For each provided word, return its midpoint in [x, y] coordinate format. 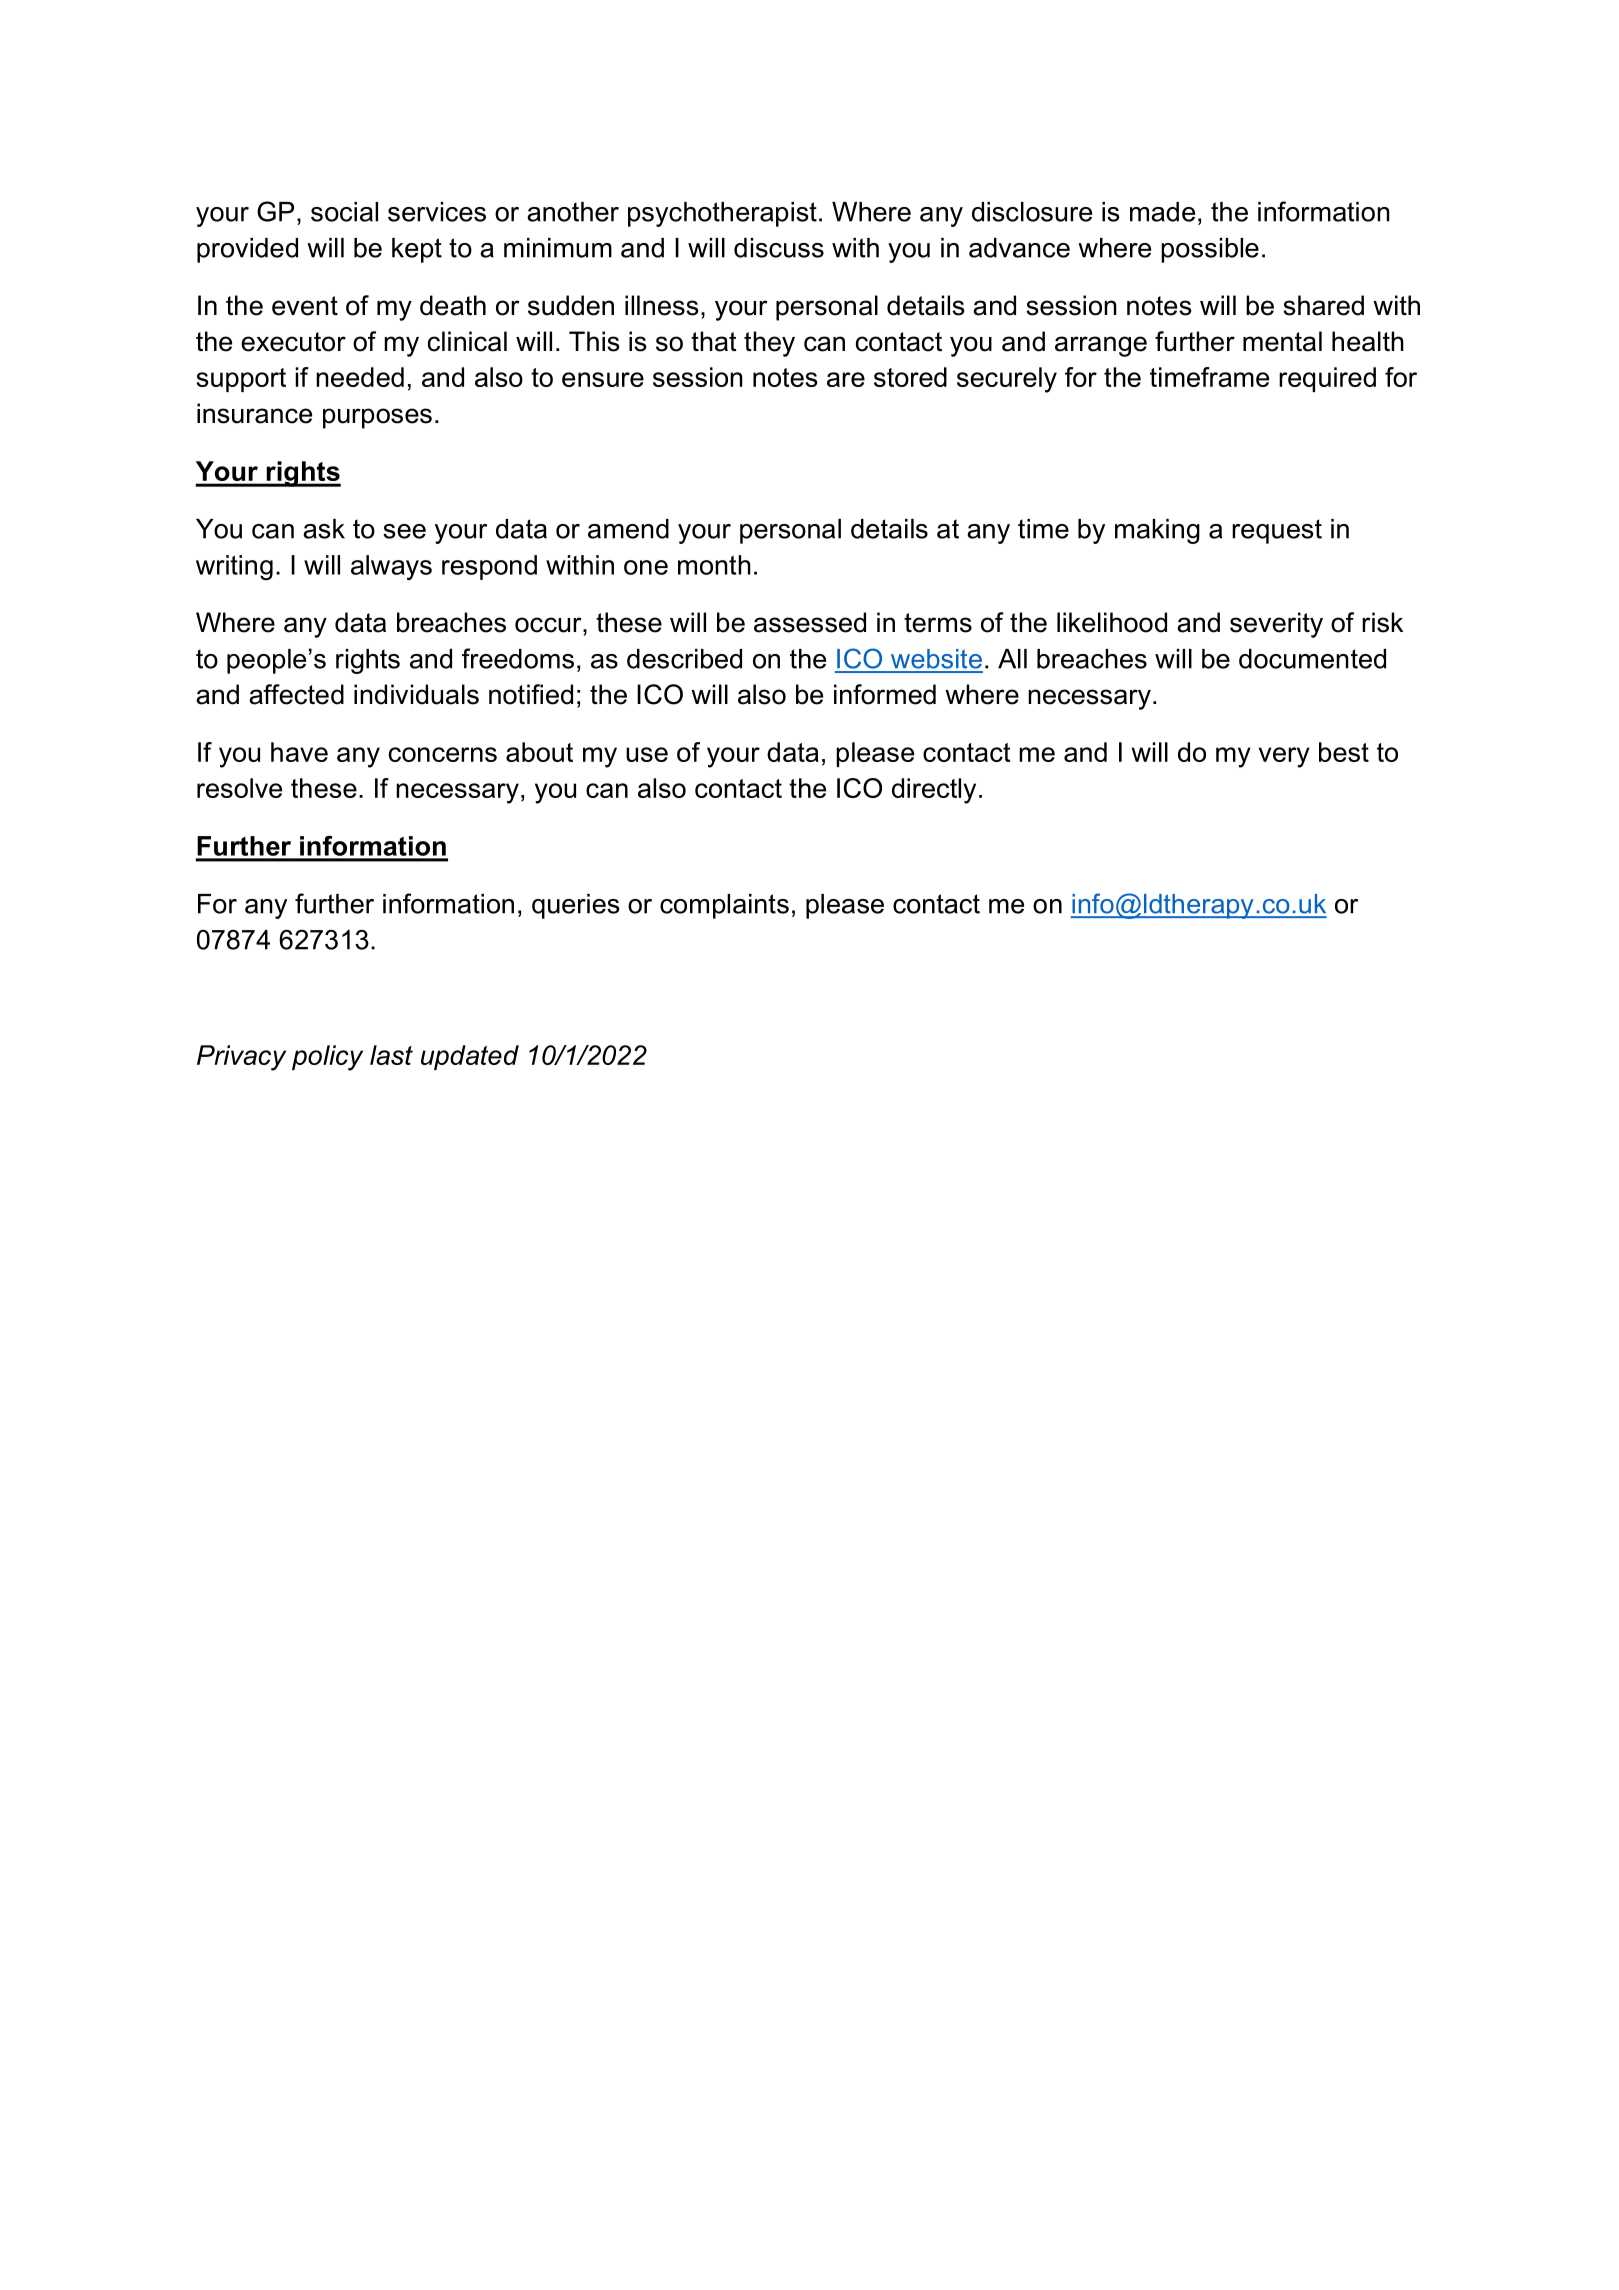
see [404, 531]
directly [934, 791]
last [391, 1055]
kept [417, 250]
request [1277, 531]
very [1284, 757]
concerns [443, 754]
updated [470, 1057]
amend [628, 529]
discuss [779, 248]
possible [1210, 250]
